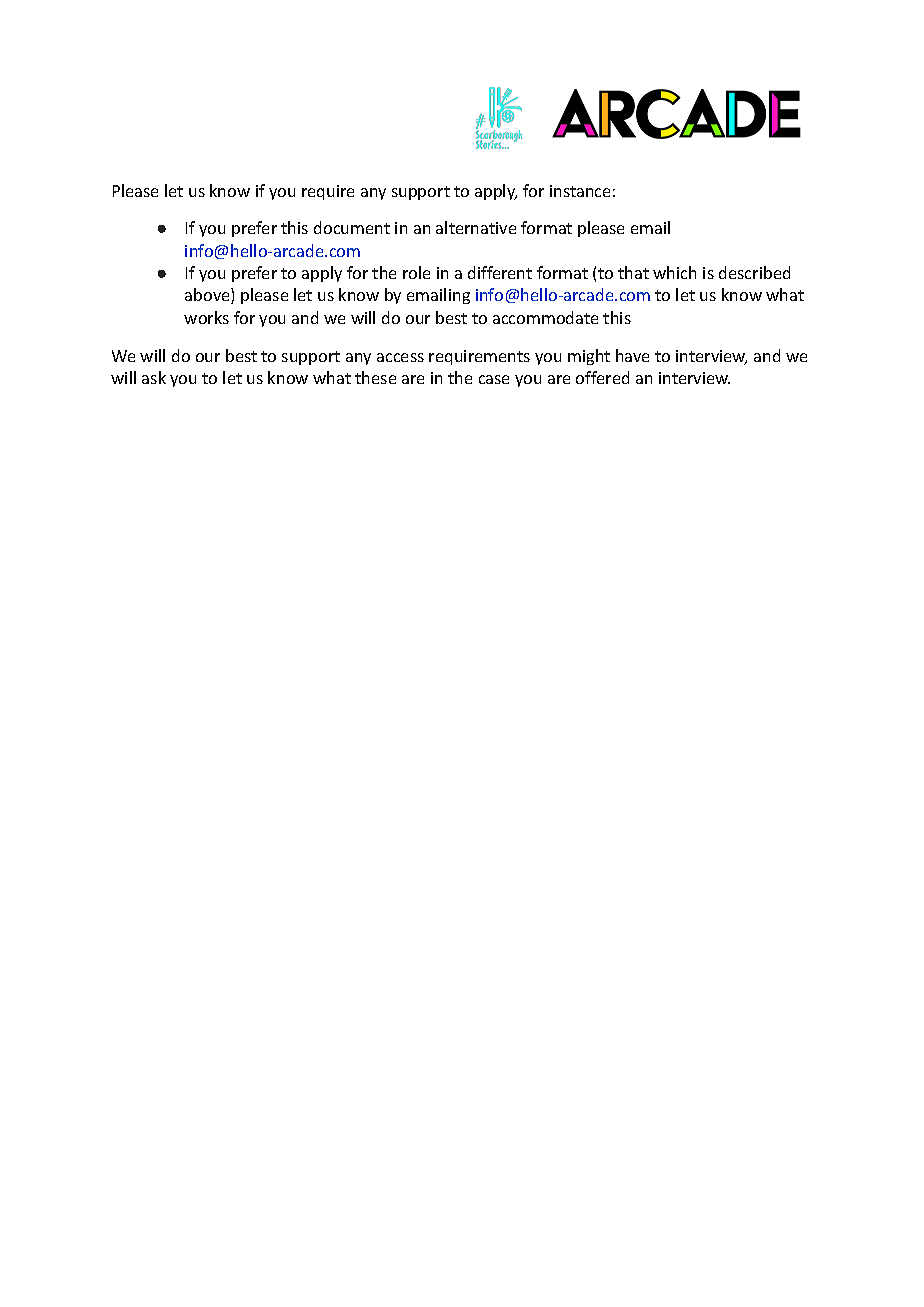  Describe the element at coordinates (580, 191) in the screenshot. I see `instance` at that location.
